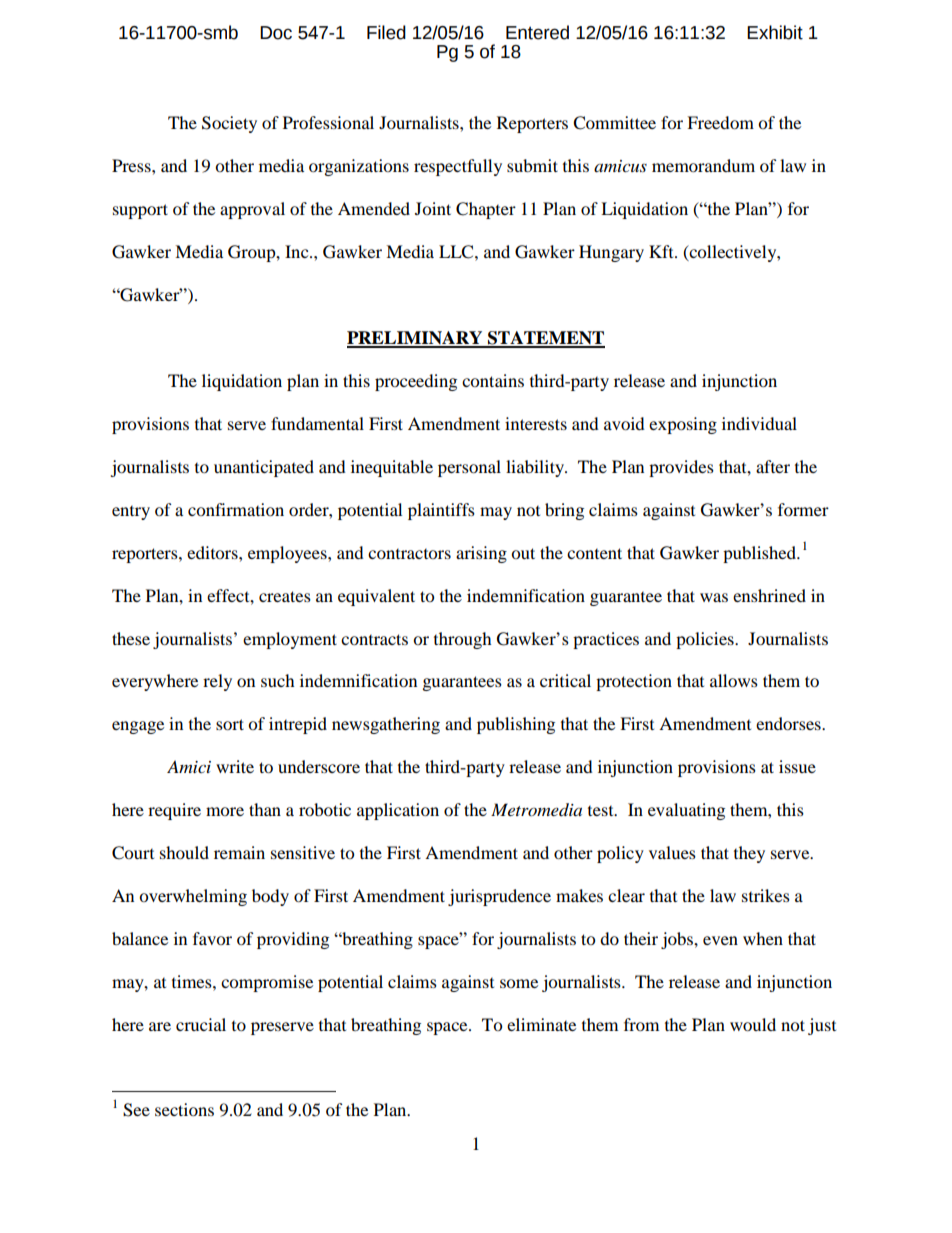 This screenshot has height=1233, width=952. Describe the element at coordinates (541, 1024) in the screenshot. I see `eliminate` at that location.
